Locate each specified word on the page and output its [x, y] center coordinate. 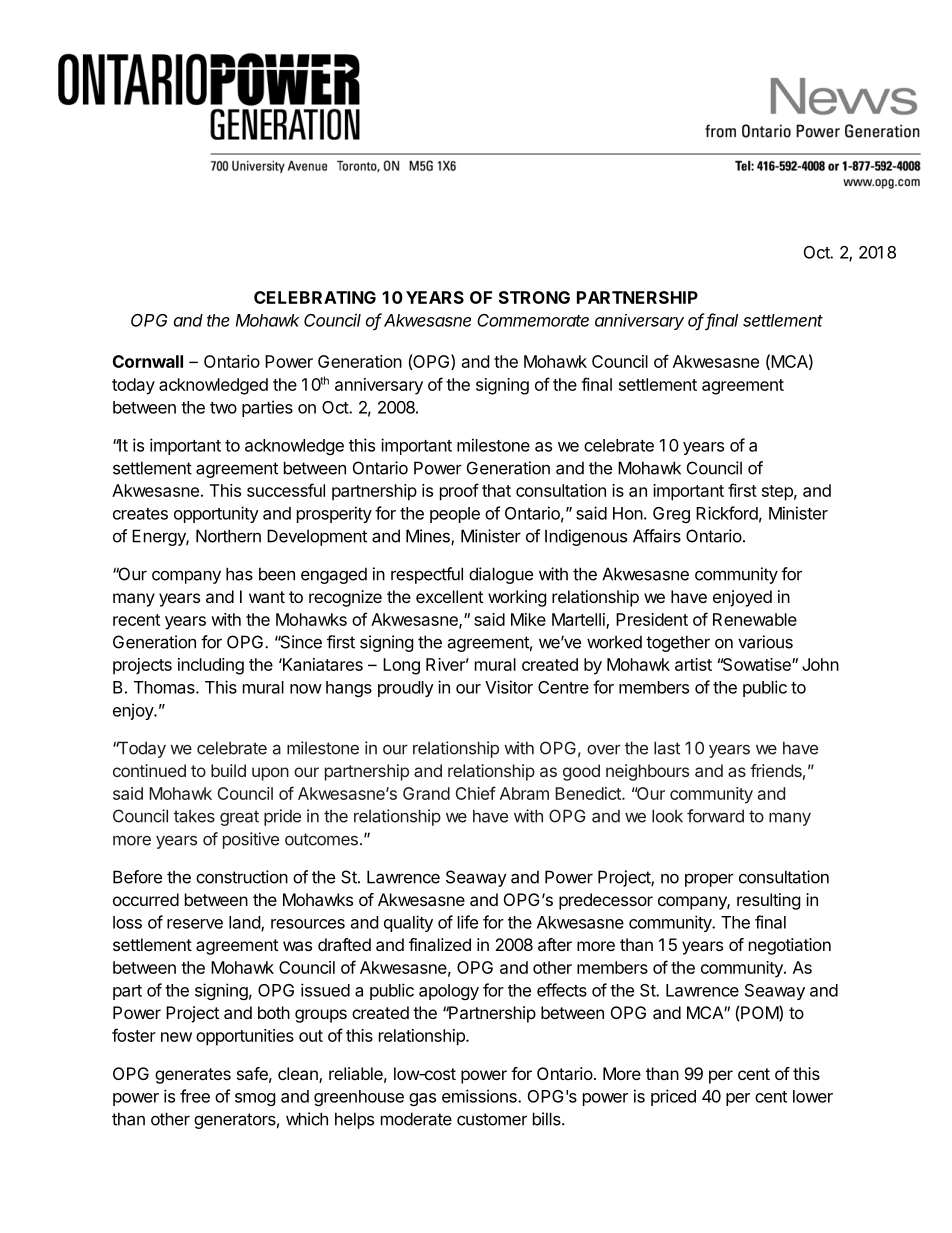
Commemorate [533, 320]
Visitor [509, 687]
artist [693, 664]
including [211, 666]
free [195, 1096]
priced [673, 1097]
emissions [480, 1096]
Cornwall [148, 361]
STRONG [534, 297]
